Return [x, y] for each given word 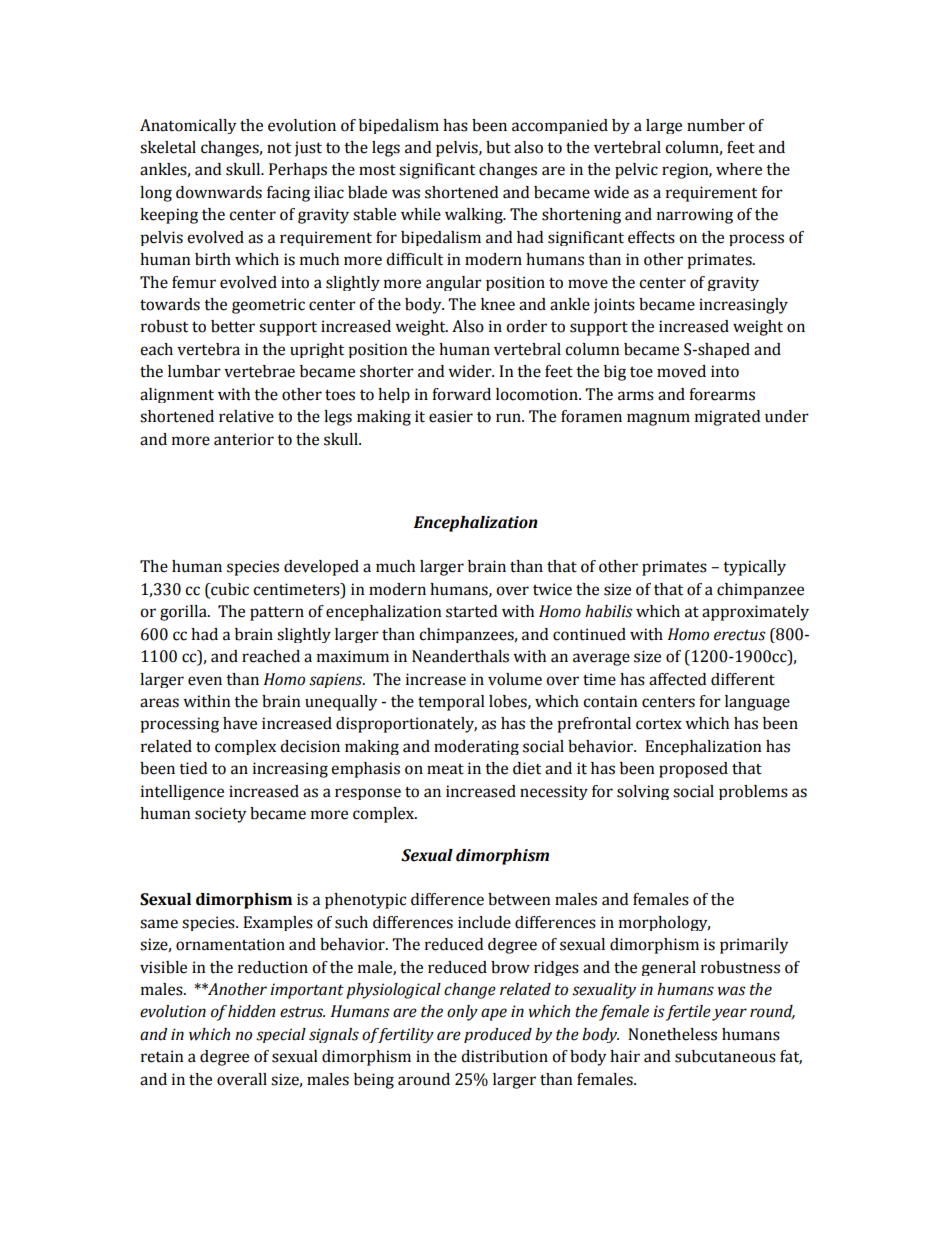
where [739, 169]
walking [475, 216]
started [471, 611]
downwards [219, 192]
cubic [229, 590]
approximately [755, 613]
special [281, 1035]
